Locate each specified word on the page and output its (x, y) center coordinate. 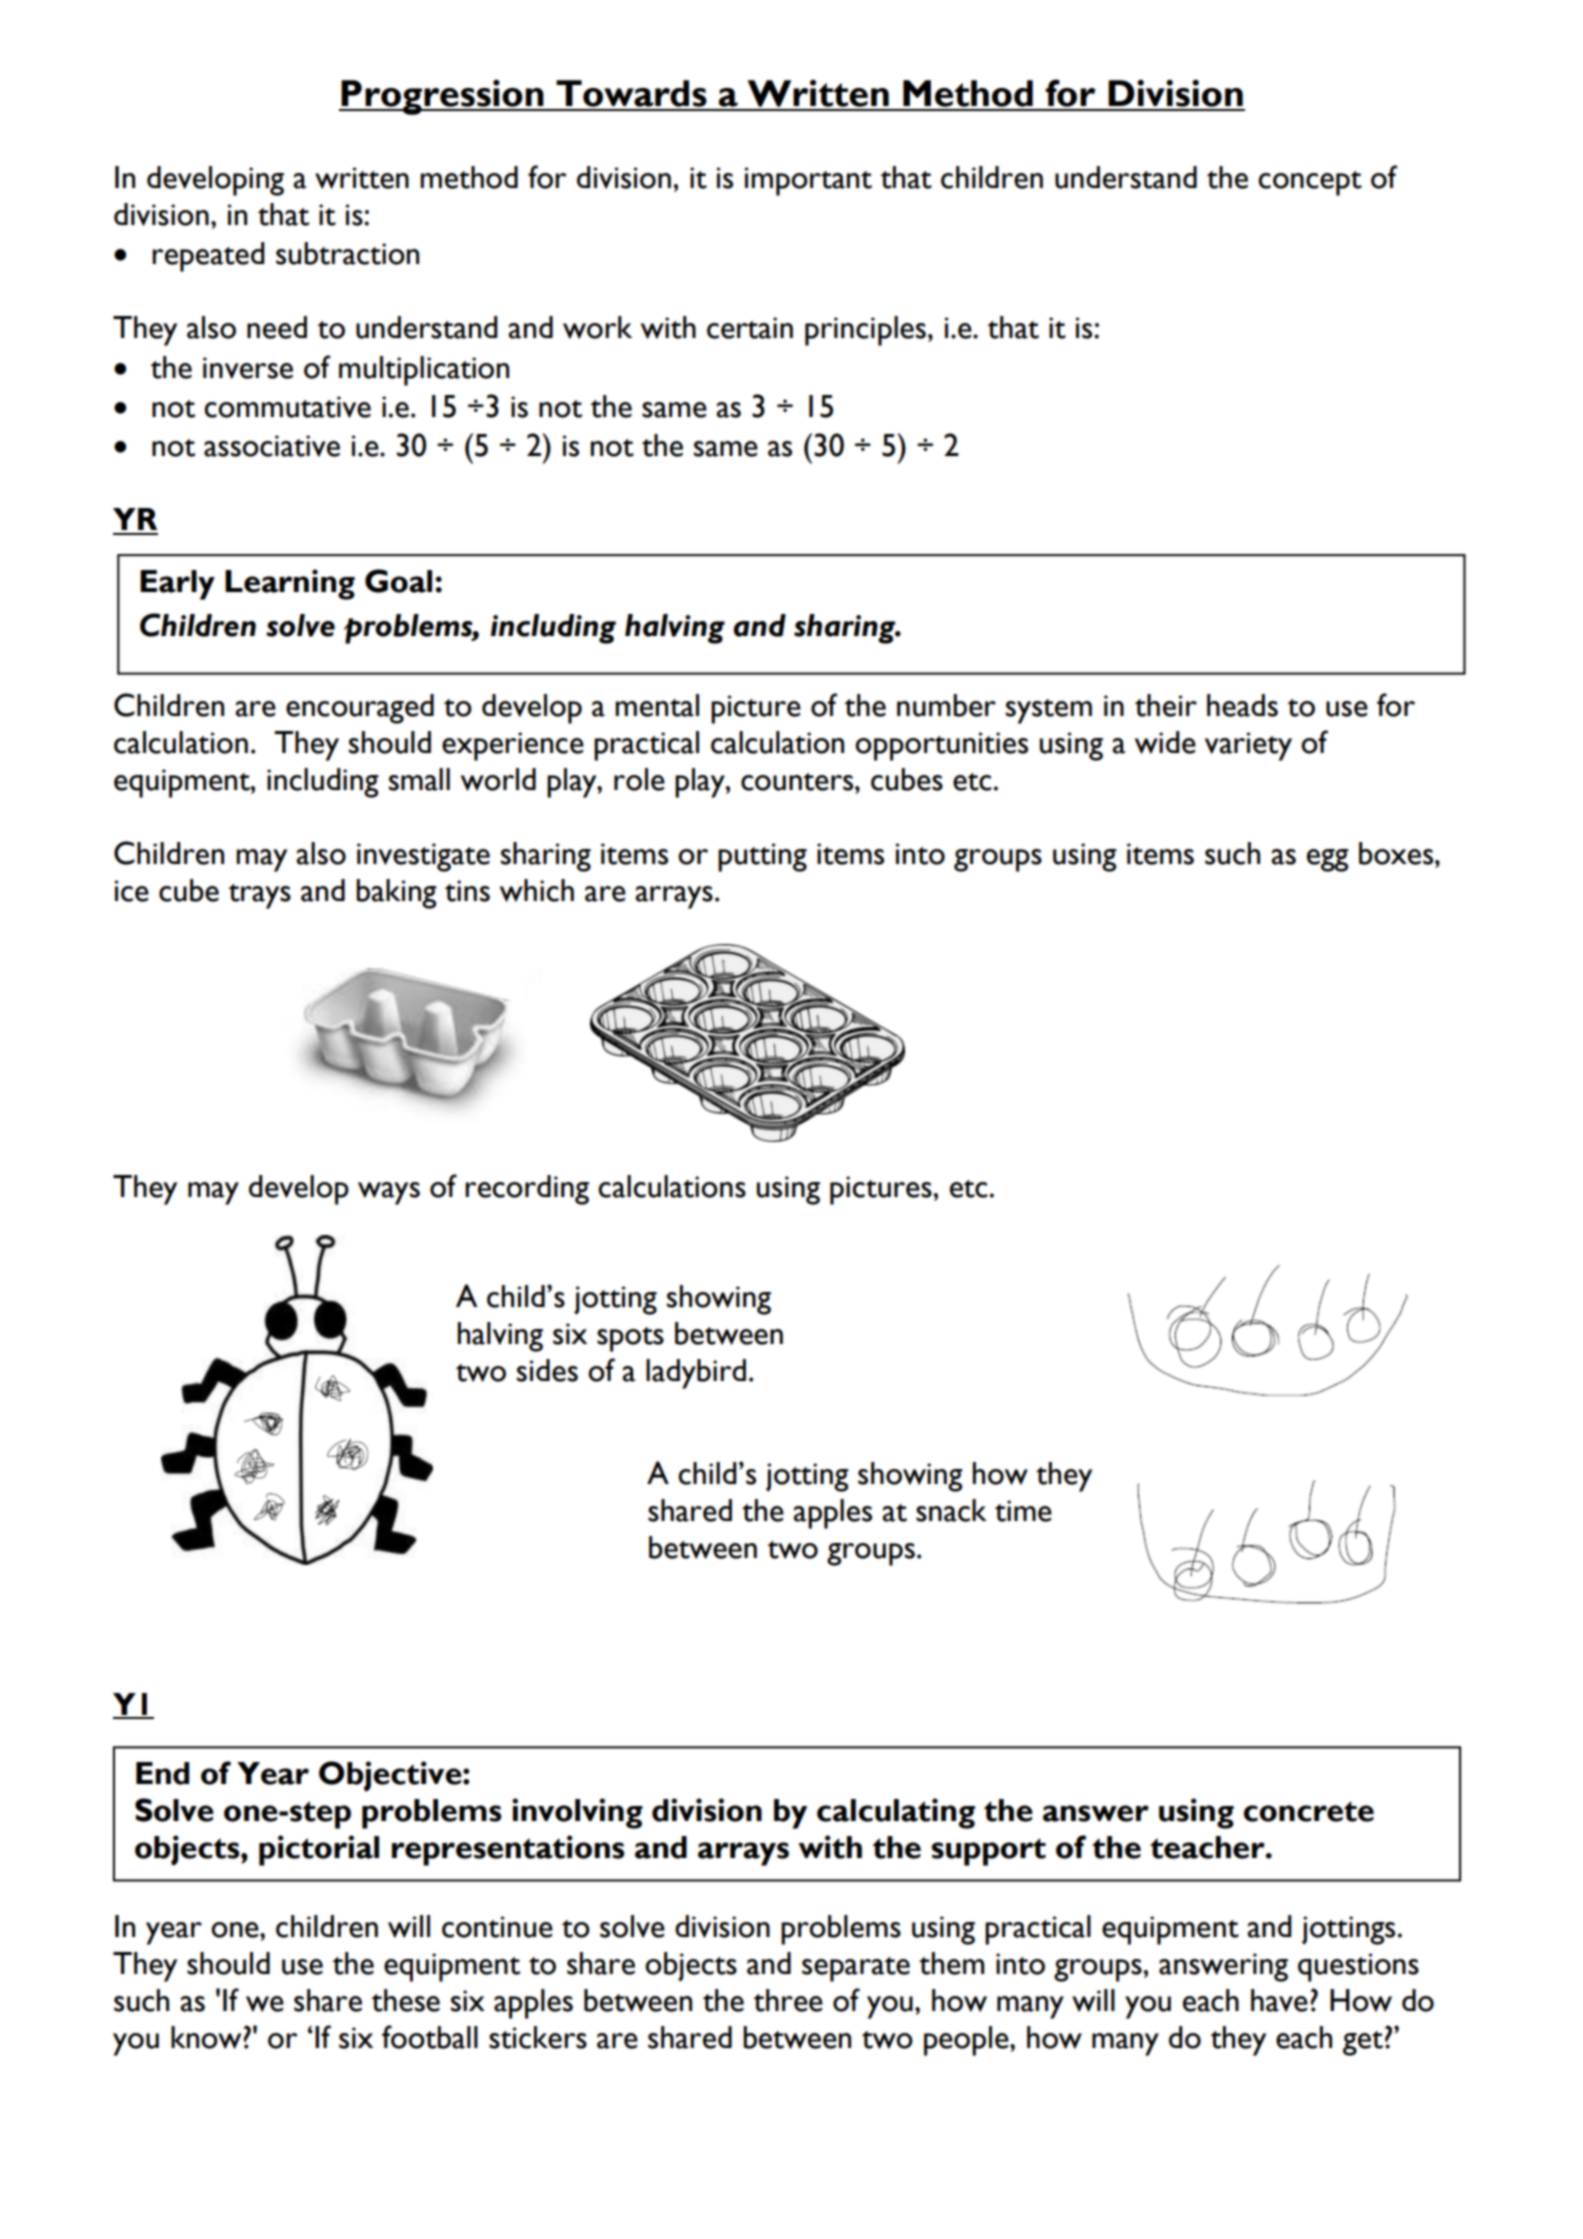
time (1023, 1511)
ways (389, 1193)
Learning (290, 584)
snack (951, 1510)
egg (1328, 860)
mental (657, 705)
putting (762, 857)
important (808, 181)
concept (1310, 183)
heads (1242, 705)
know (207, 2037)
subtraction (347, 253)
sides (547, 1370)
